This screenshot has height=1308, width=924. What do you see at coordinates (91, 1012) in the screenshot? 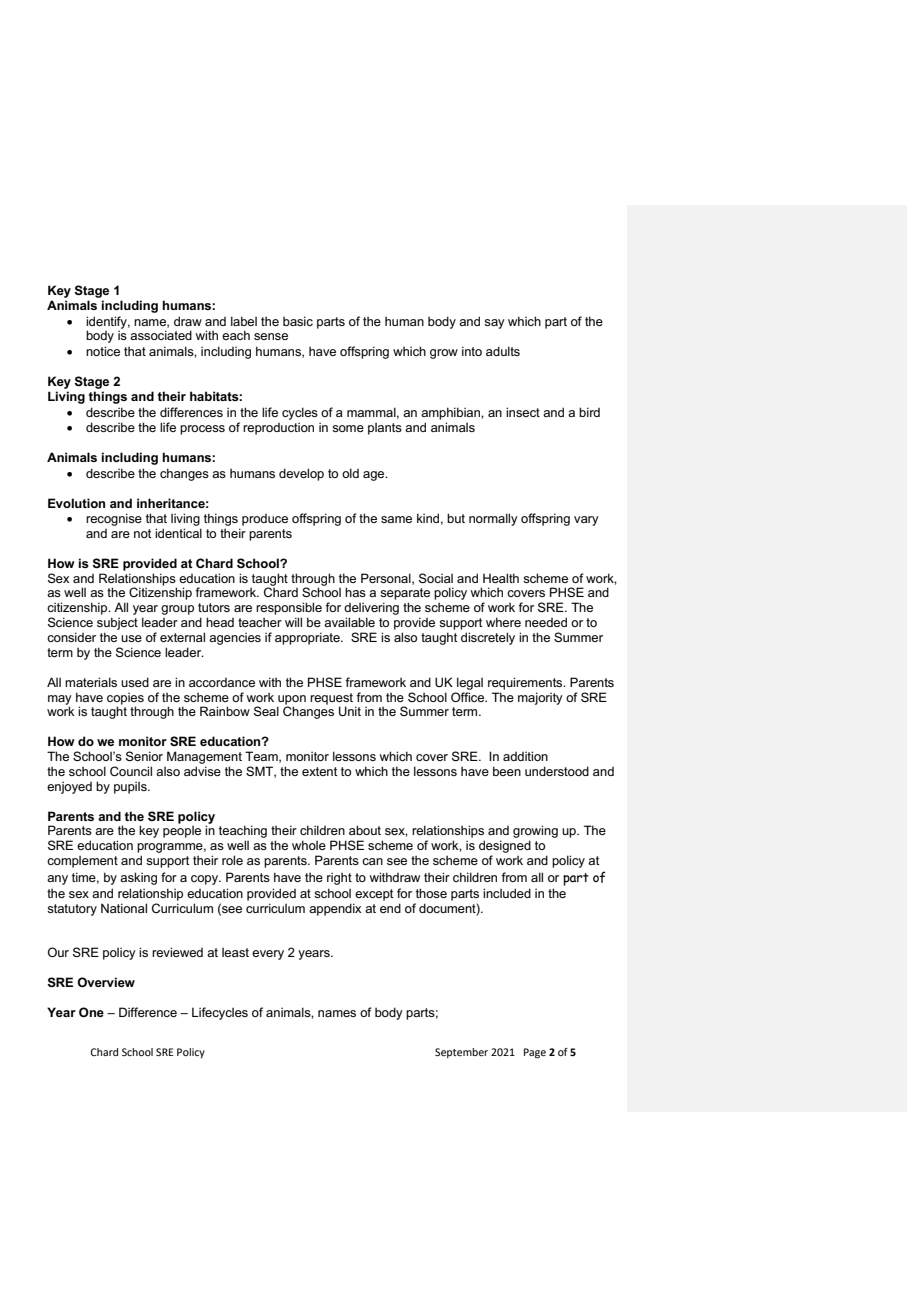
I see `One` at bounding box center [91, 1012].
